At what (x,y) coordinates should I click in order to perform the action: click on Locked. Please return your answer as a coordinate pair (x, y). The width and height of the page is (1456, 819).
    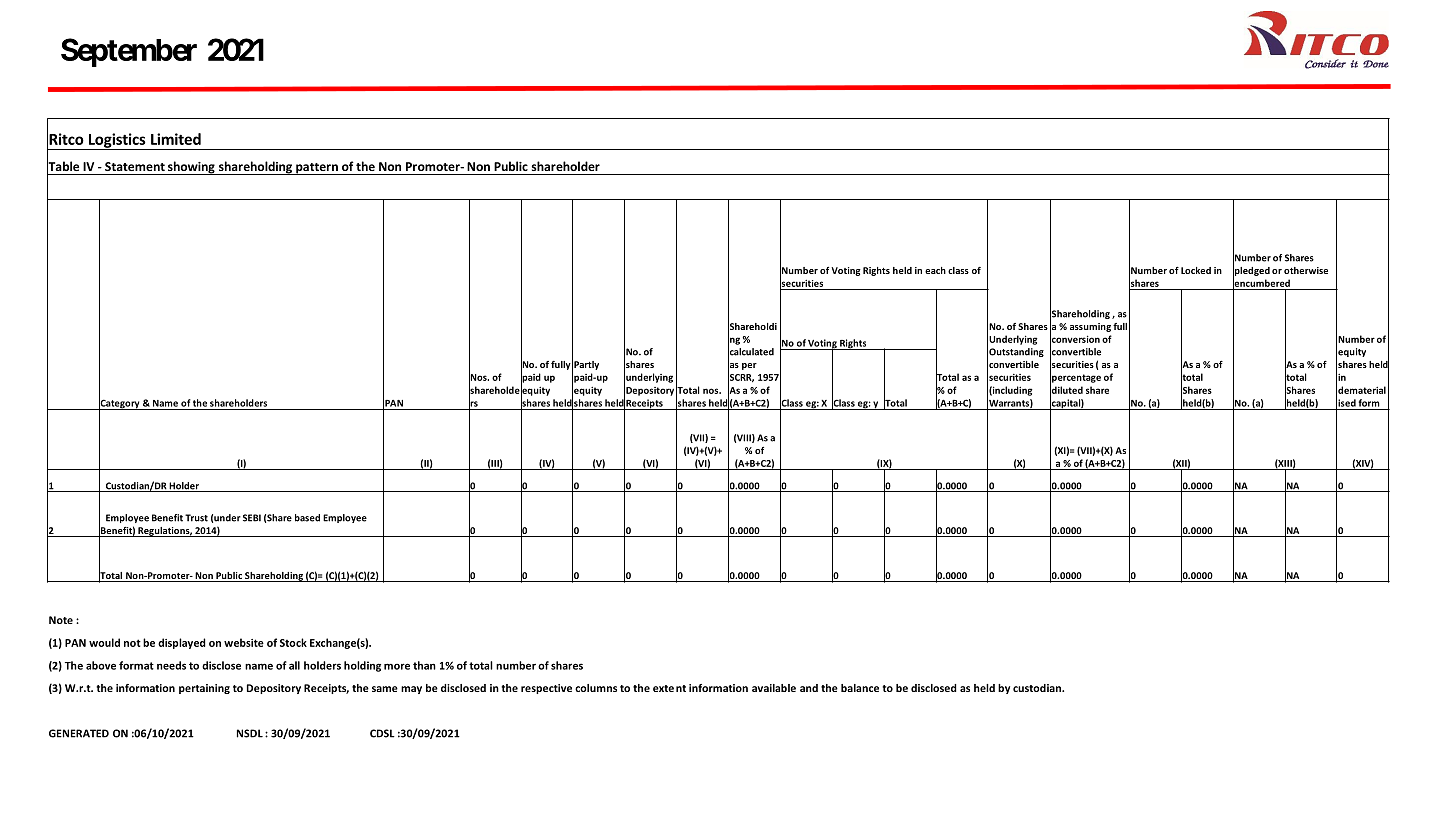
    Looking at the image, I should click on (1196, 270).
